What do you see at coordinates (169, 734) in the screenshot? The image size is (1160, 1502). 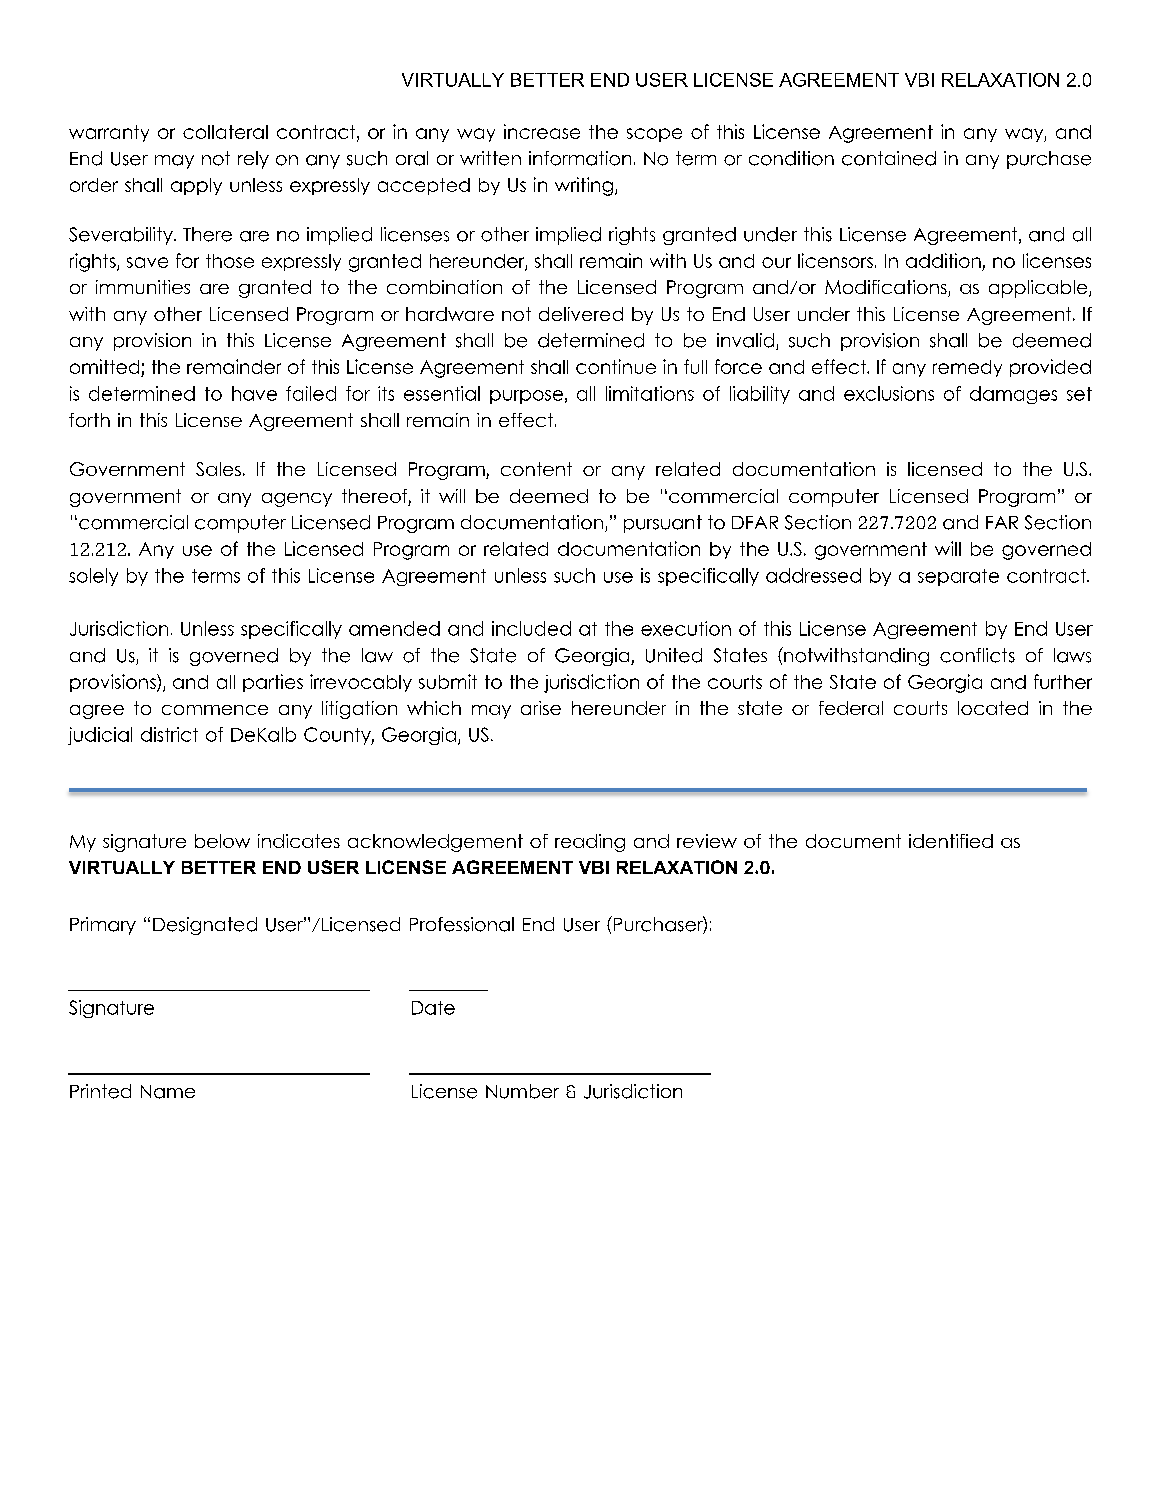 I see `district` at bounding box center [169, 734].
